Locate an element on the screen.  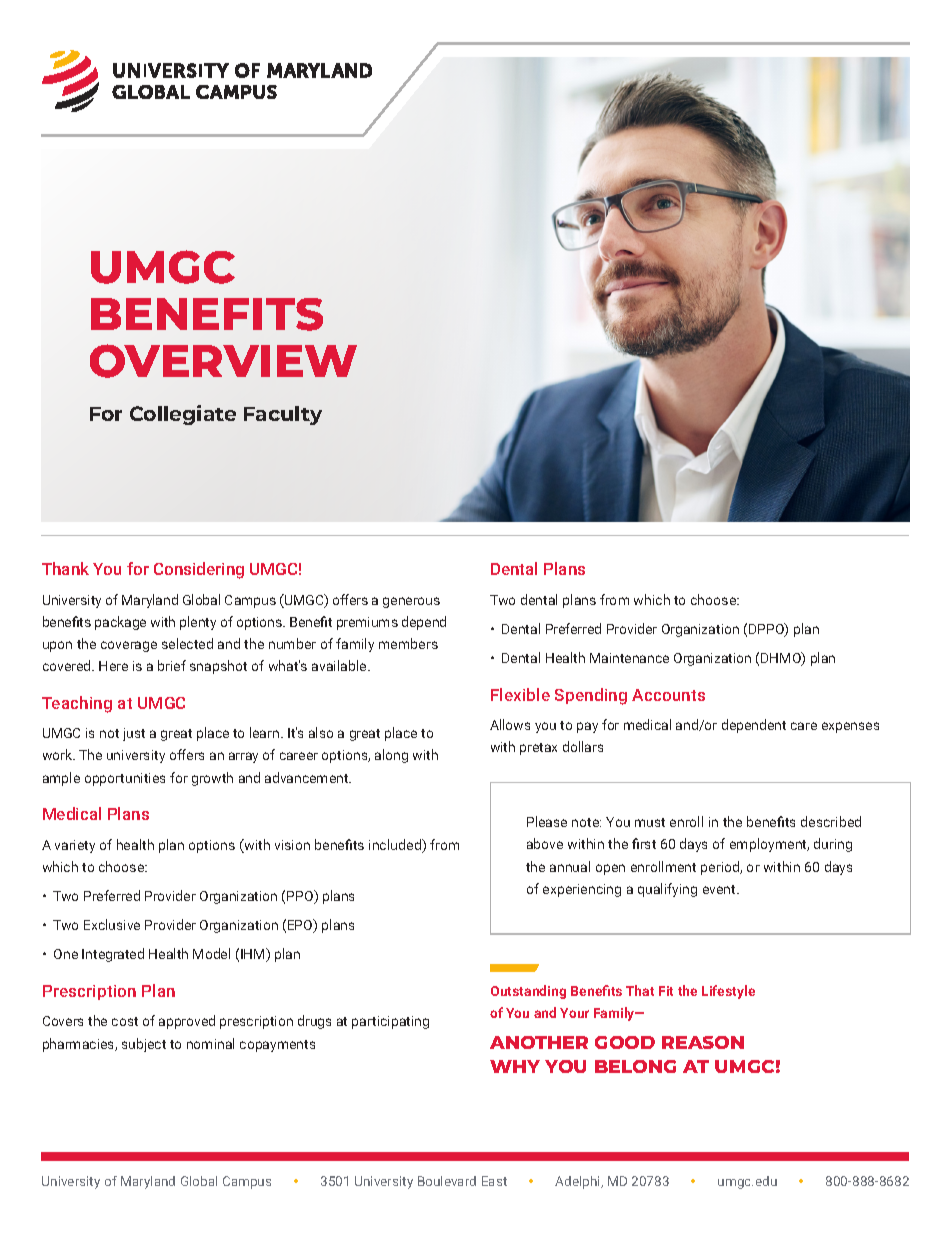
OVERVIEW is located at coordinates (223, 361).
